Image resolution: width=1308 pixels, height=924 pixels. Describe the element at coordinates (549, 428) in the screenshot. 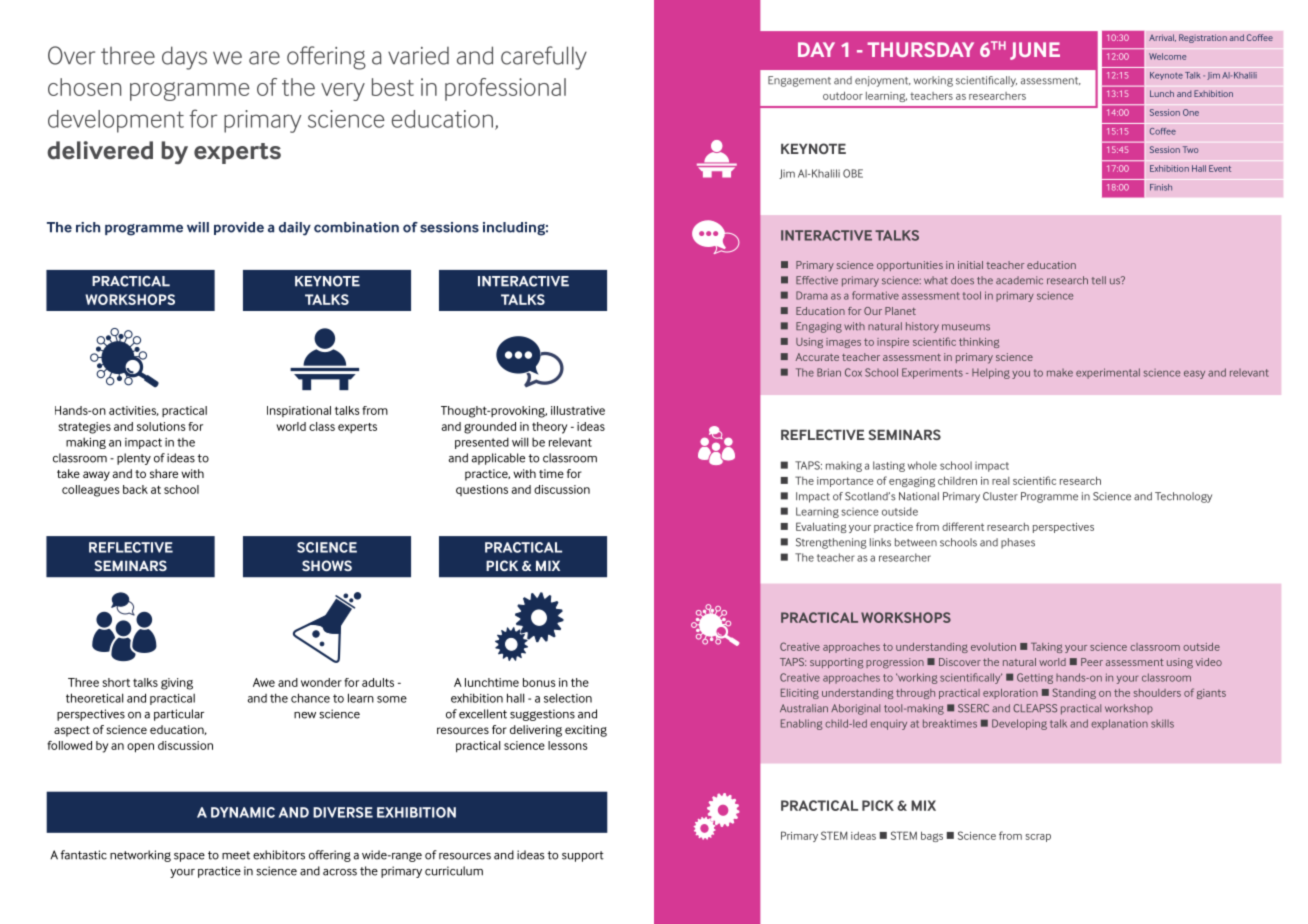

I see `theory` at that location.
